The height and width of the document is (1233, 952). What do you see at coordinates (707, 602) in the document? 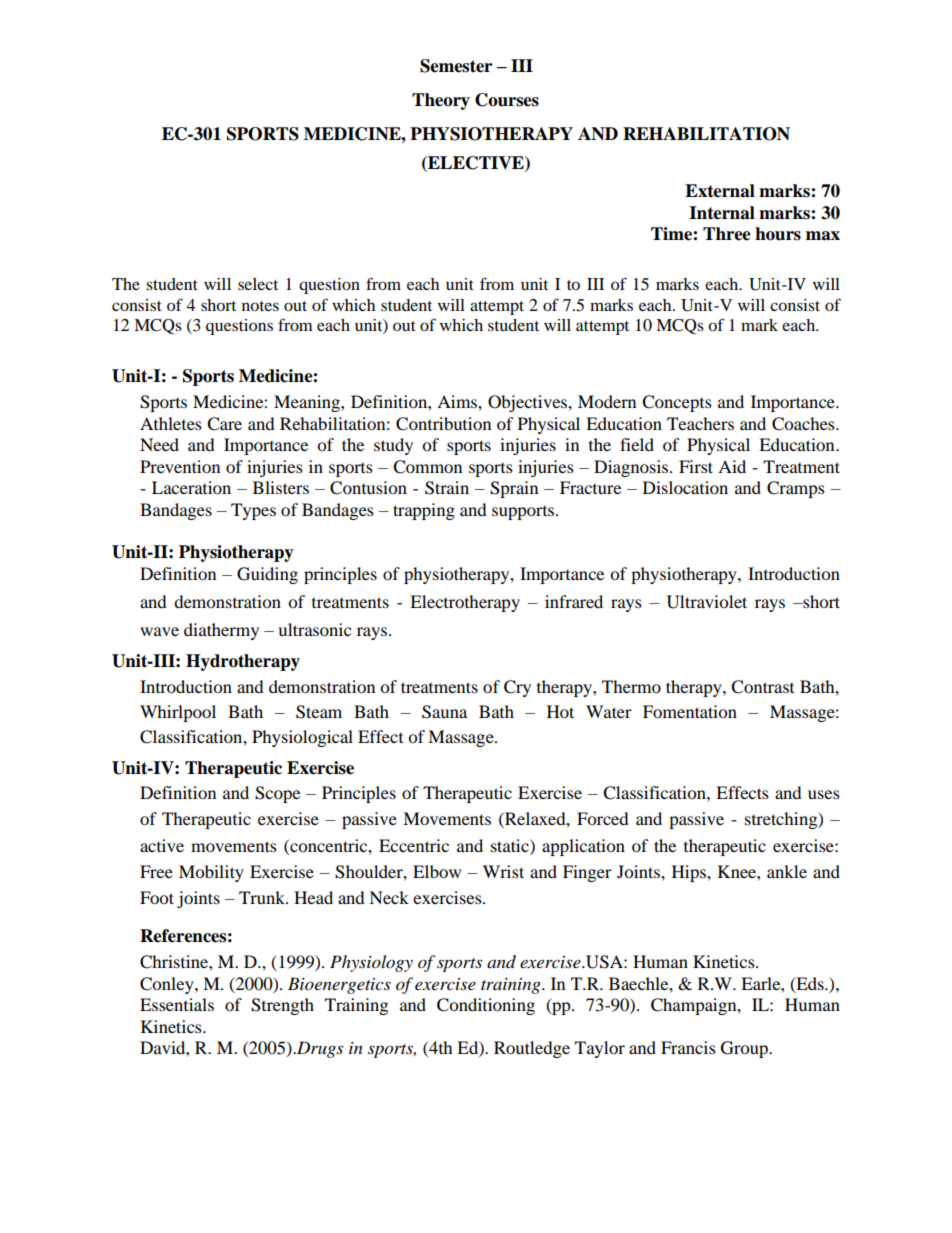
I see `Ultraviolet` at bounding box center [707, 602].
